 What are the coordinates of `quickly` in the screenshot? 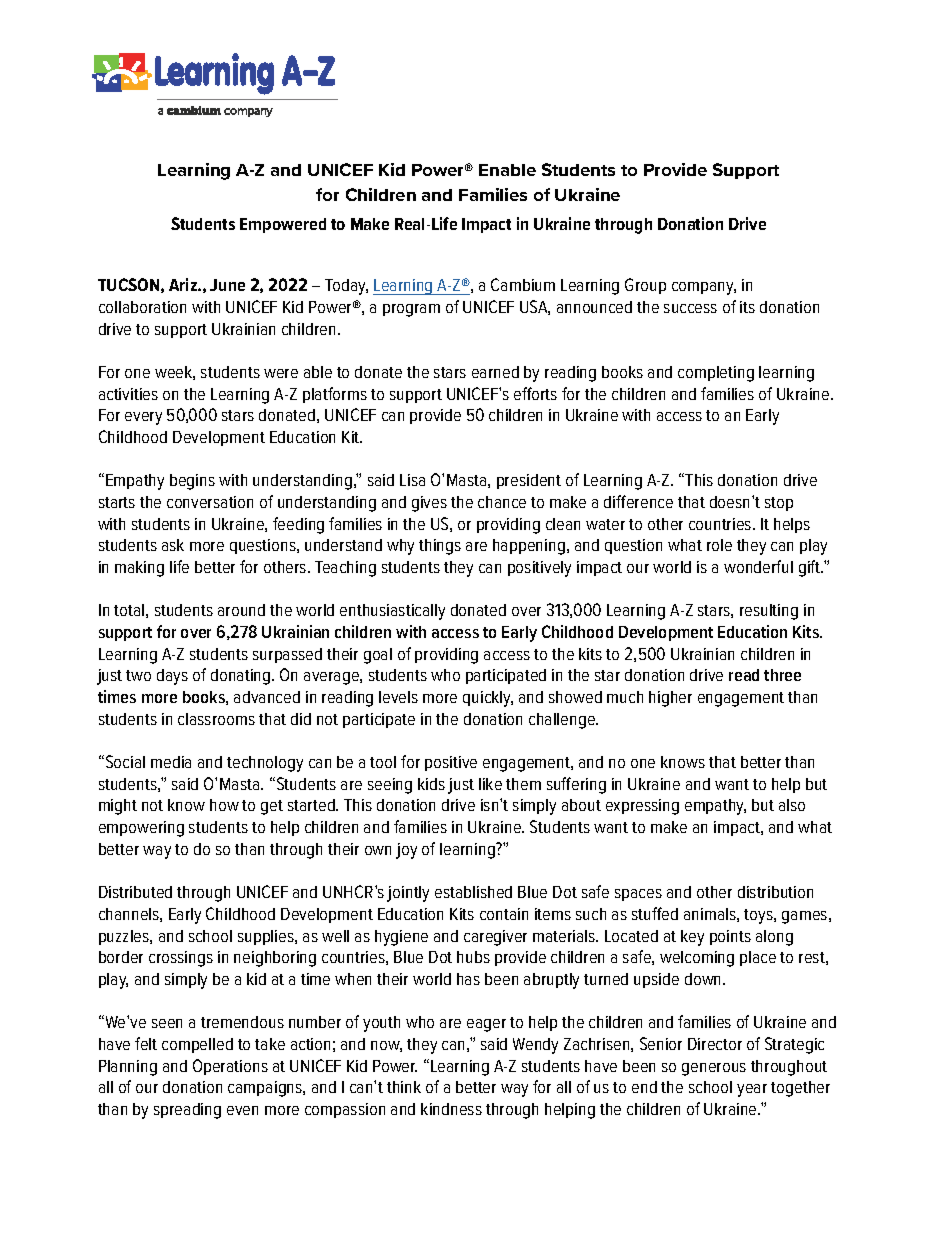 It's located at (488, 699).
